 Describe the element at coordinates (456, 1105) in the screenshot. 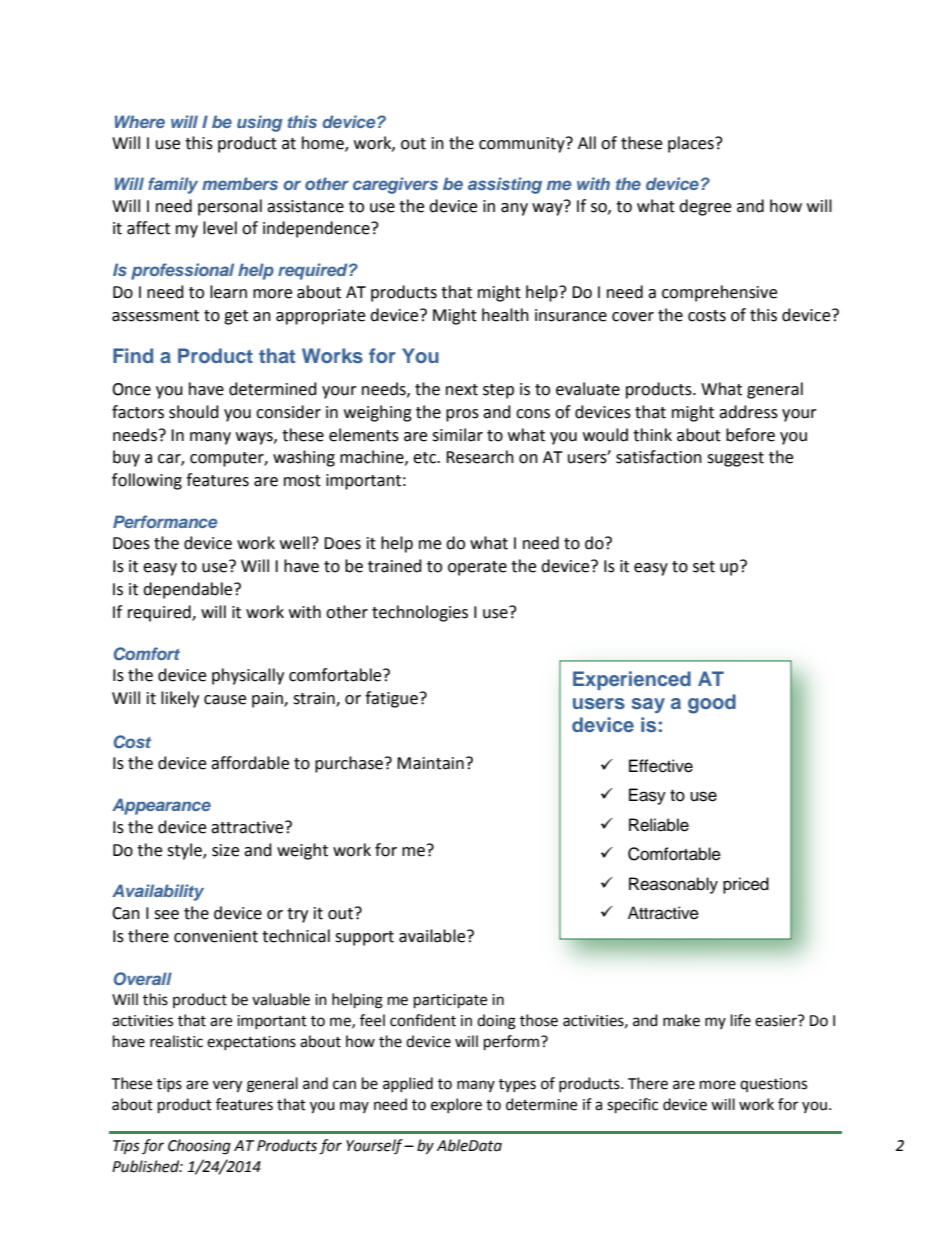

I see `explore` at that location.
